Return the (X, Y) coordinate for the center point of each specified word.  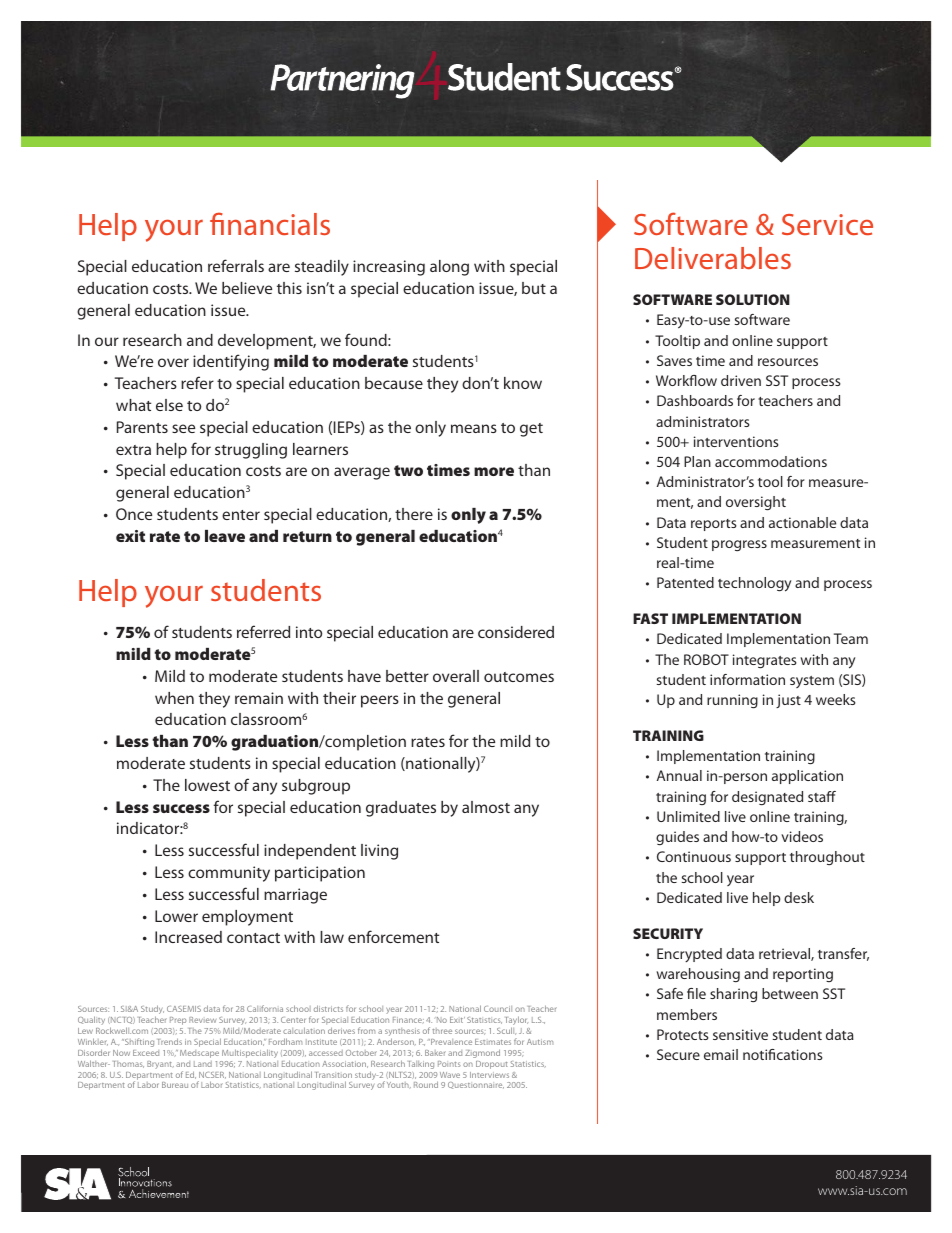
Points (449, 1064)
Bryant (160, 1065)
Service (827, 224)
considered (516, 632)
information (747, 679)
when (174, 698)
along (449, 268)
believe (247, 288)
